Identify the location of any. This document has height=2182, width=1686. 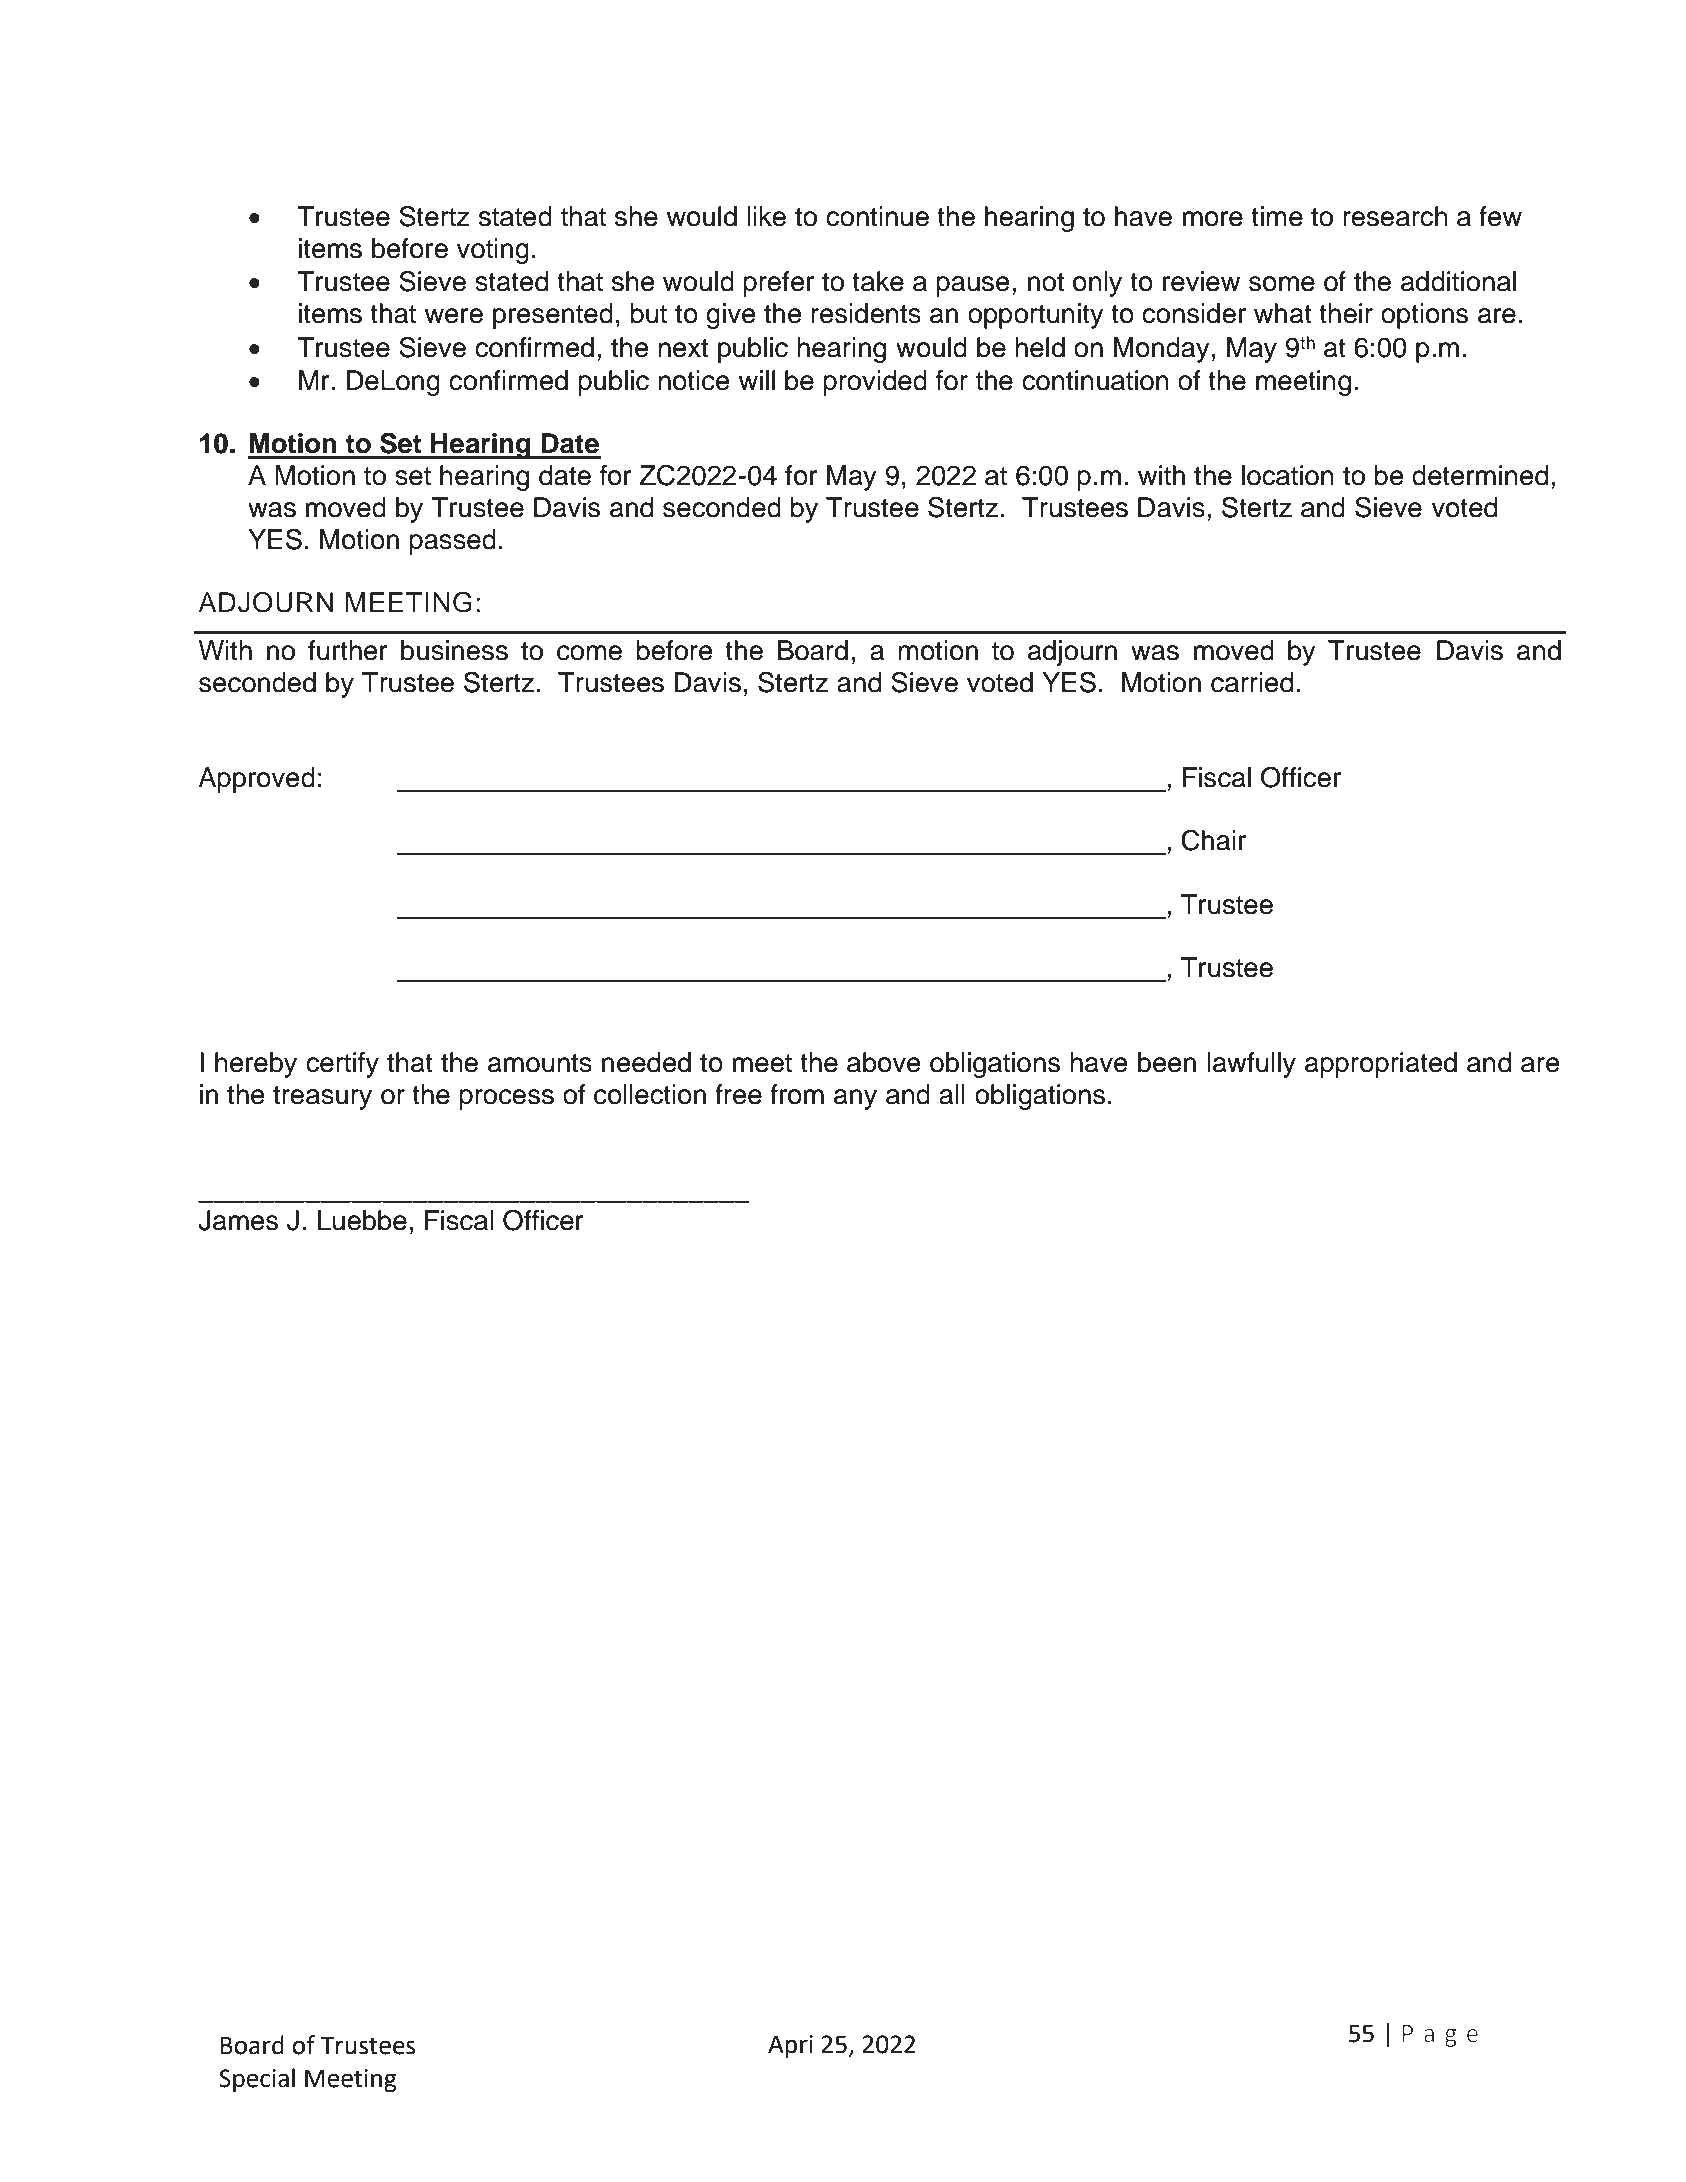
(855, 1099).
